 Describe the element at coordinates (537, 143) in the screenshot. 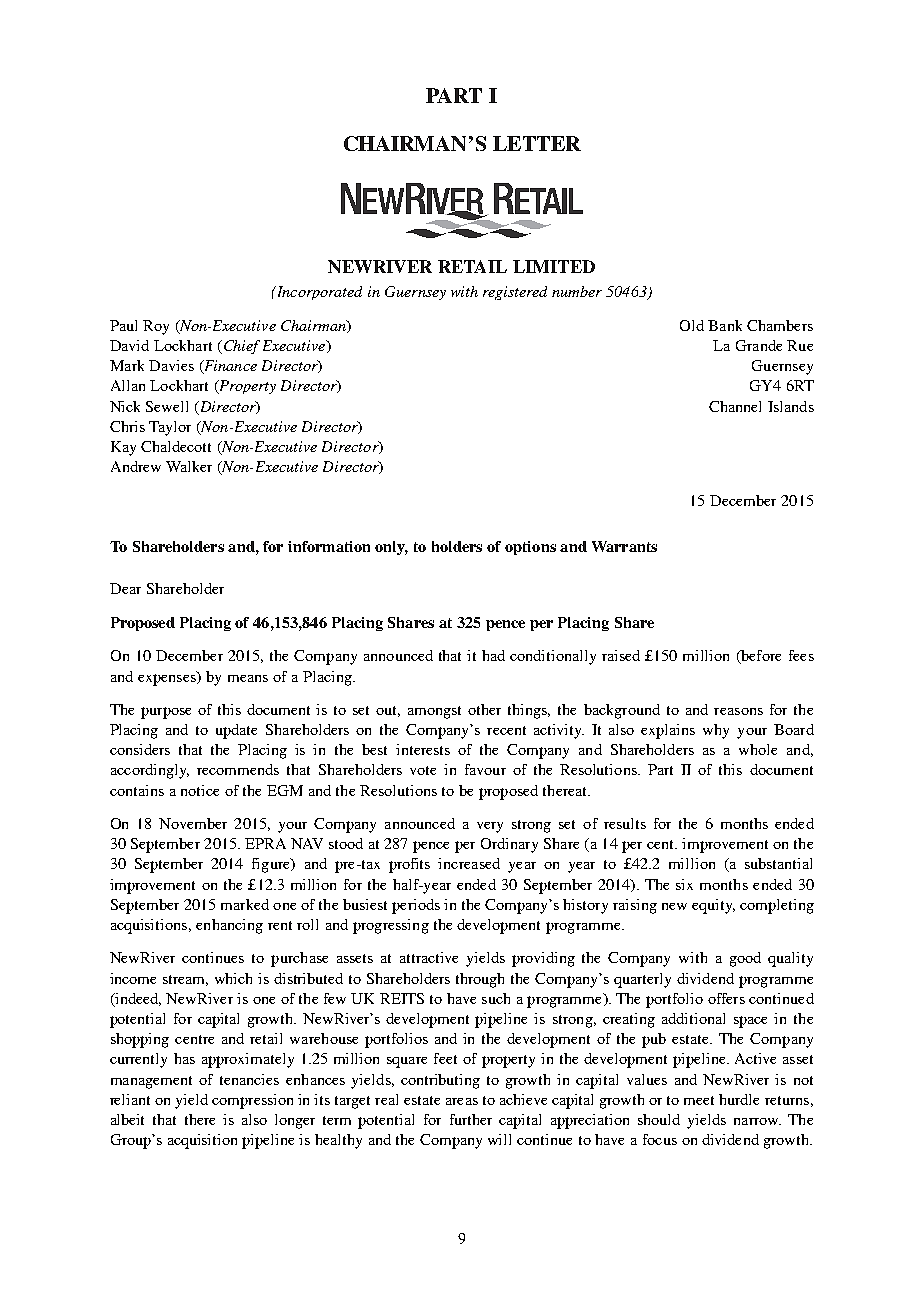

I see `LETTER` at that location.
